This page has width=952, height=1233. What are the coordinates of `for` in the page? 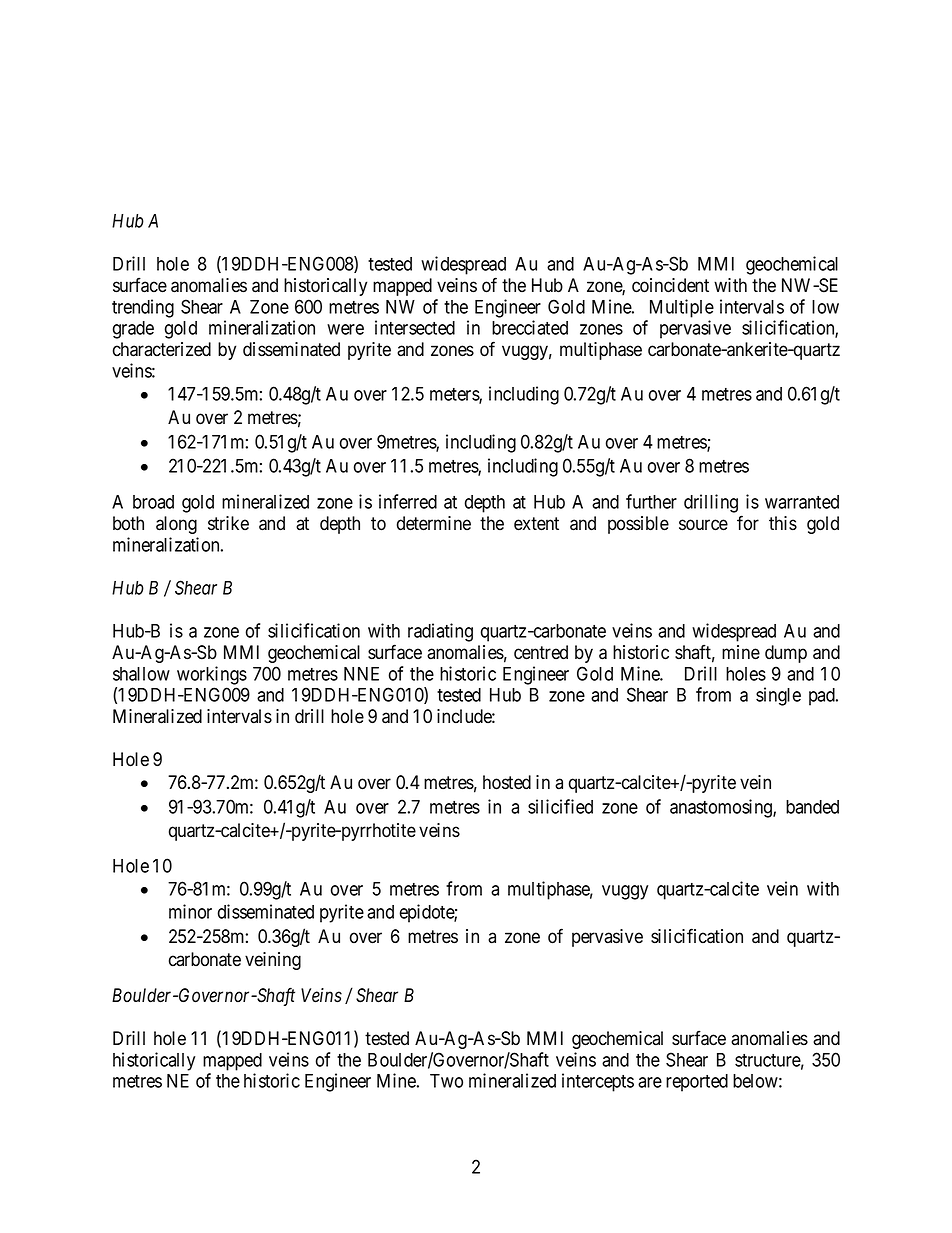 It's located at (748, 523).
